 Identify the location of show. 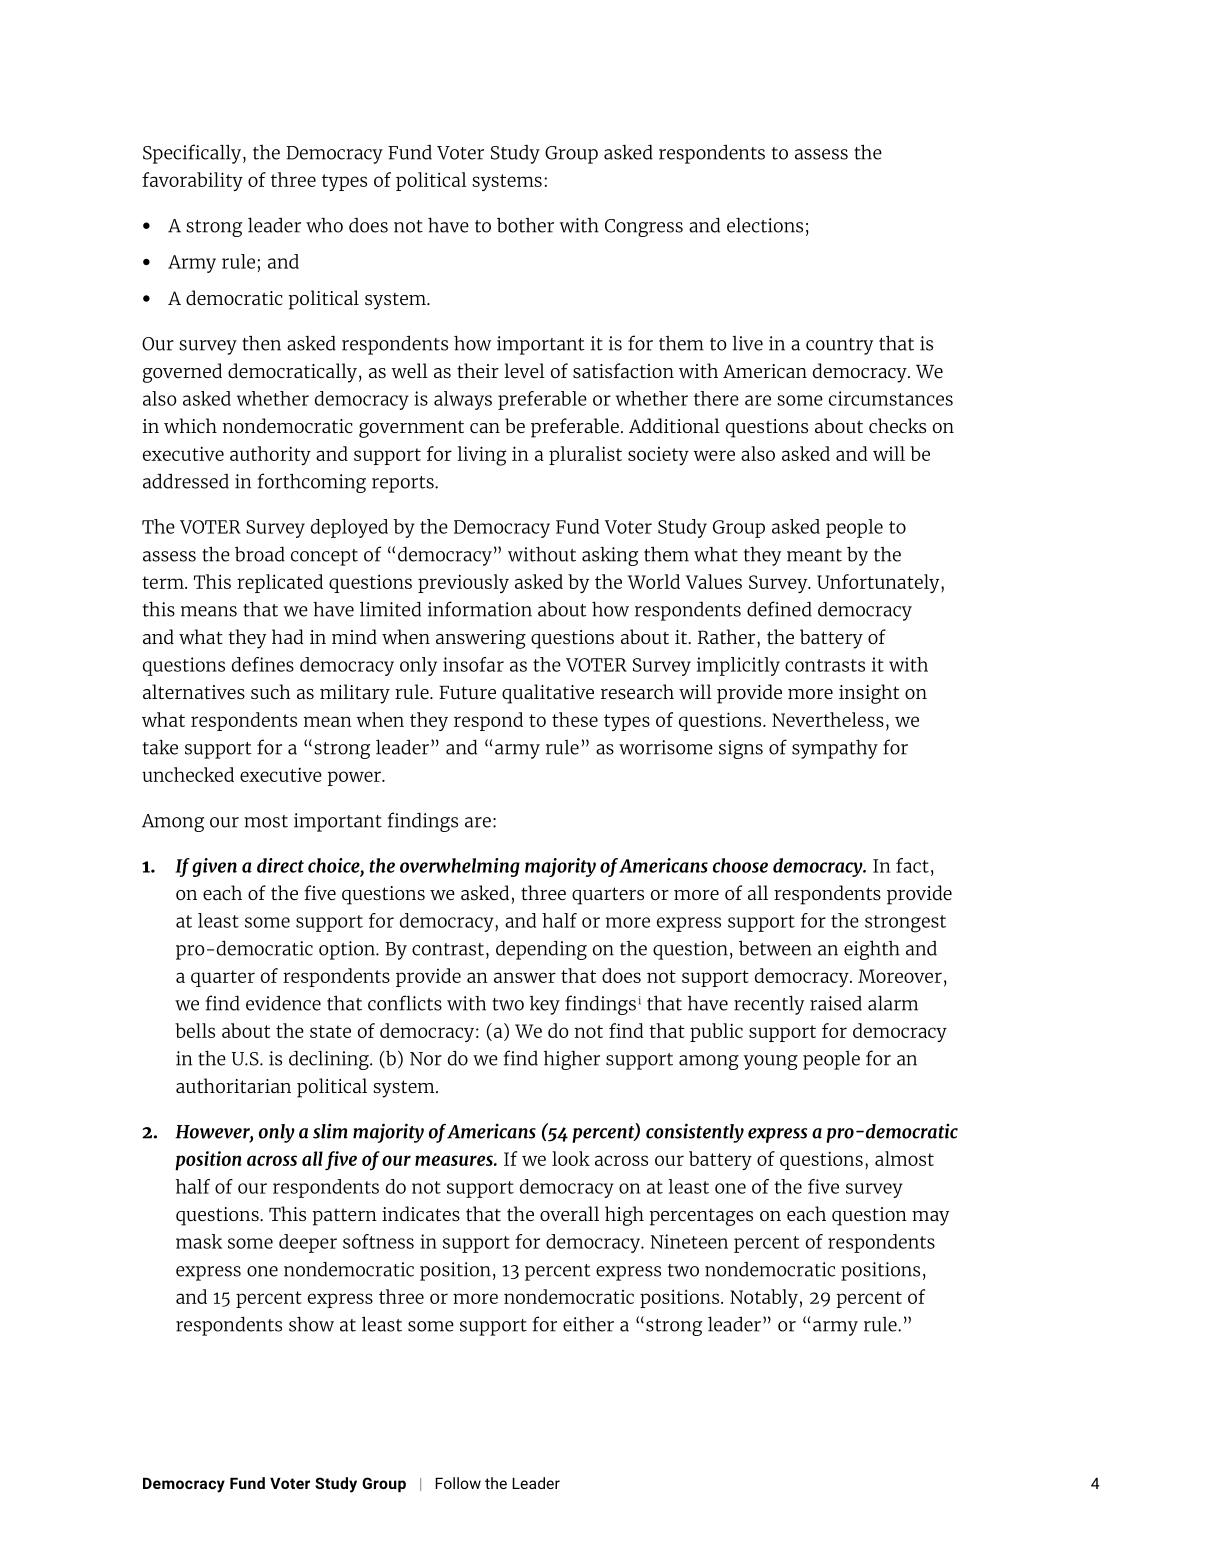
(311, 1324).
